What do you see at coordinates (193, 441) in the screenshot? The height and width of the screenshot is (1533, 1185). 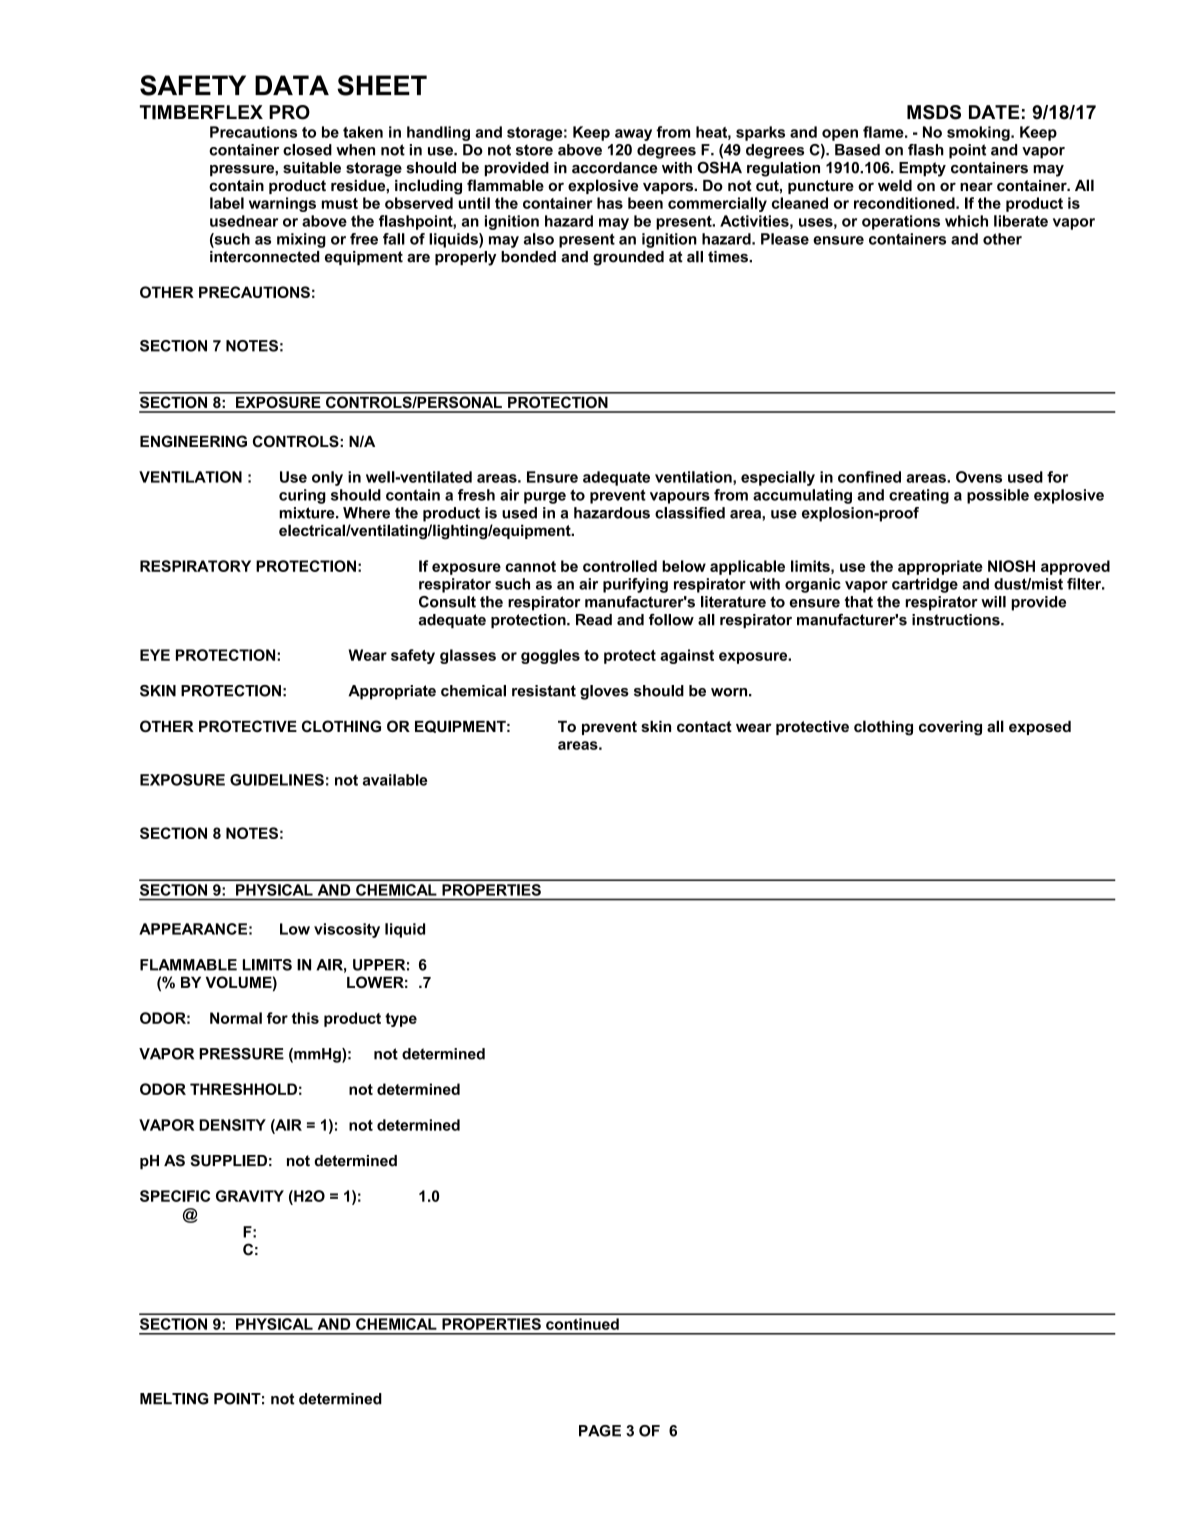 I see `ENGINEERING` at bounding box center [193, 441].
